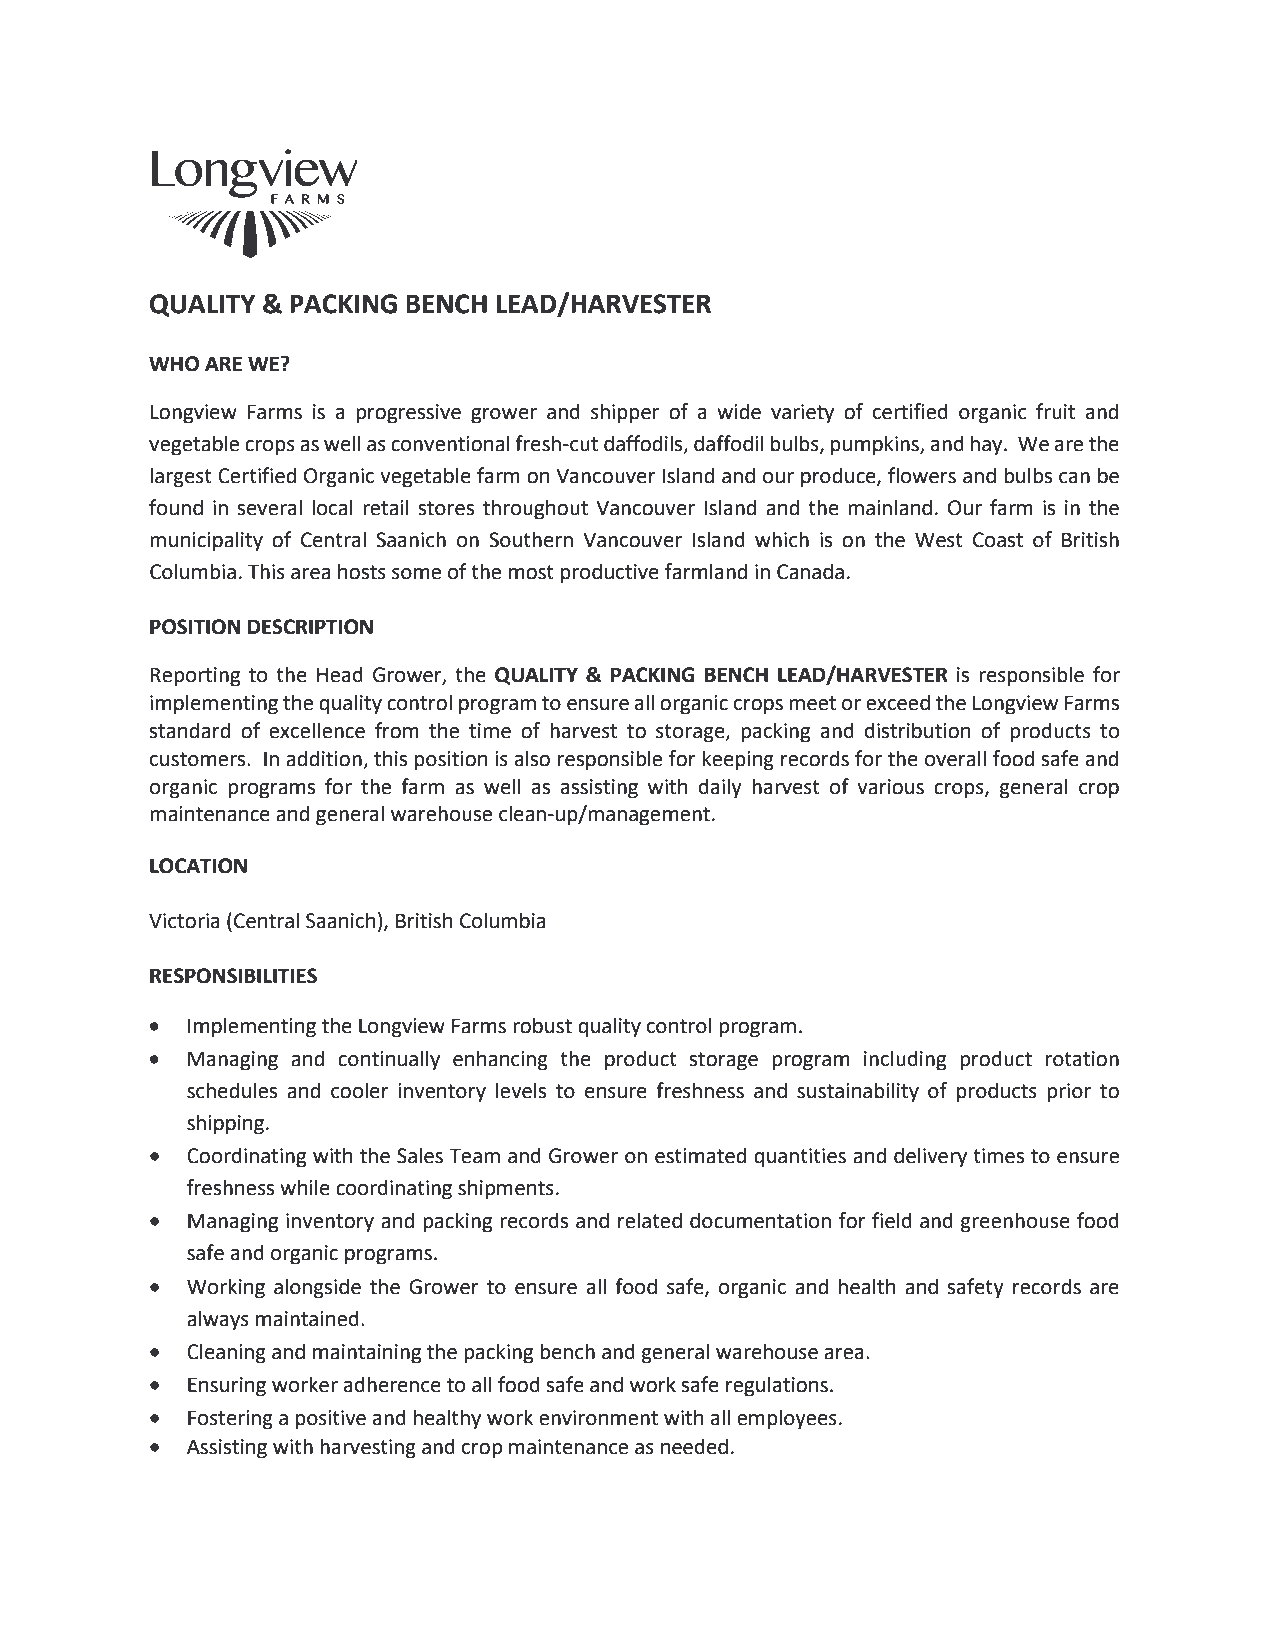 The image size is (1269, 1642). I want to click on daily, so click(720, 788).
